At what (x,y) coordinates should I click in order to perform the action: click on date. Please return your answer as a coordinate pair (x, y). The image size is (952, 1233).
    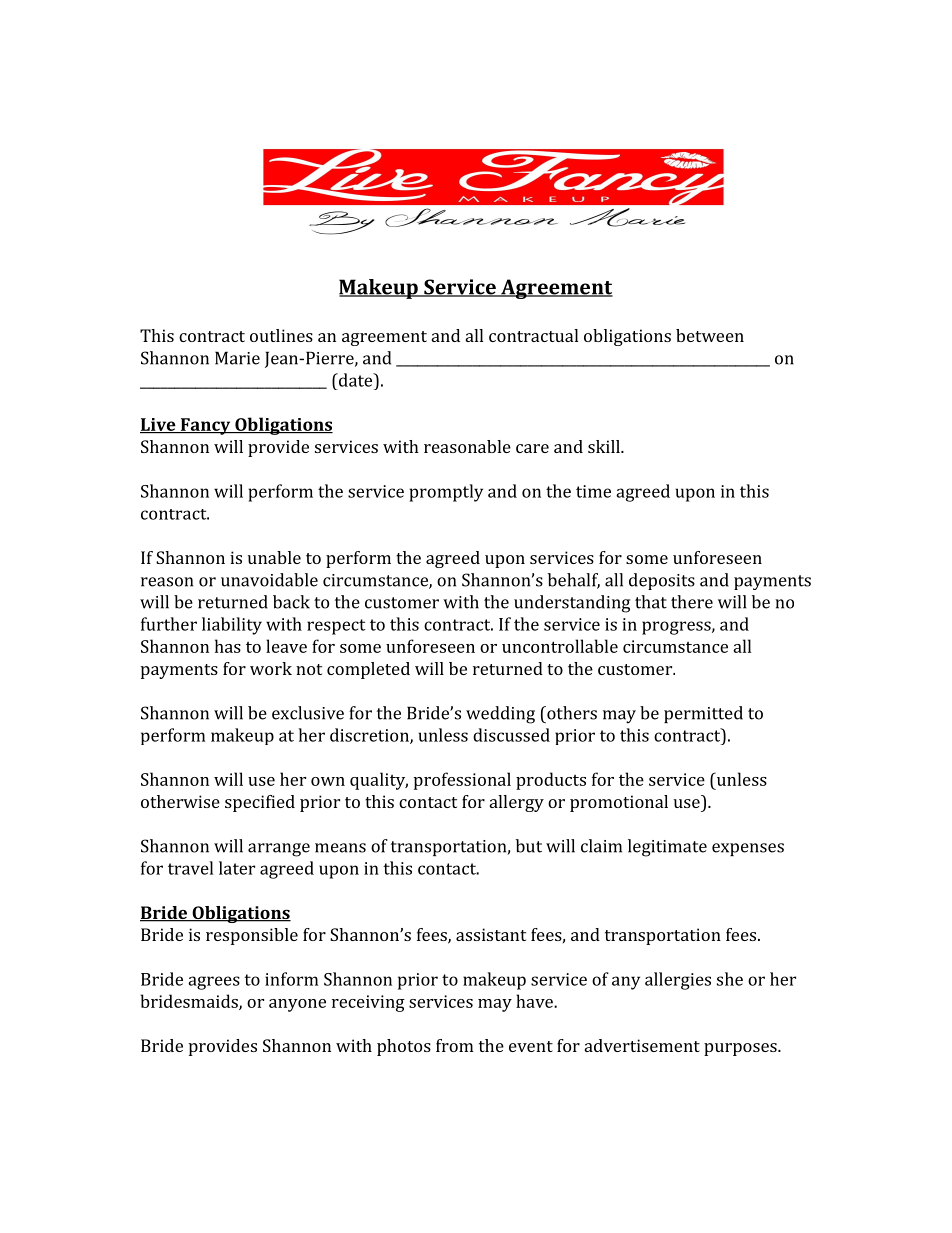
    Looking at the image, I should click on (355, 380).
